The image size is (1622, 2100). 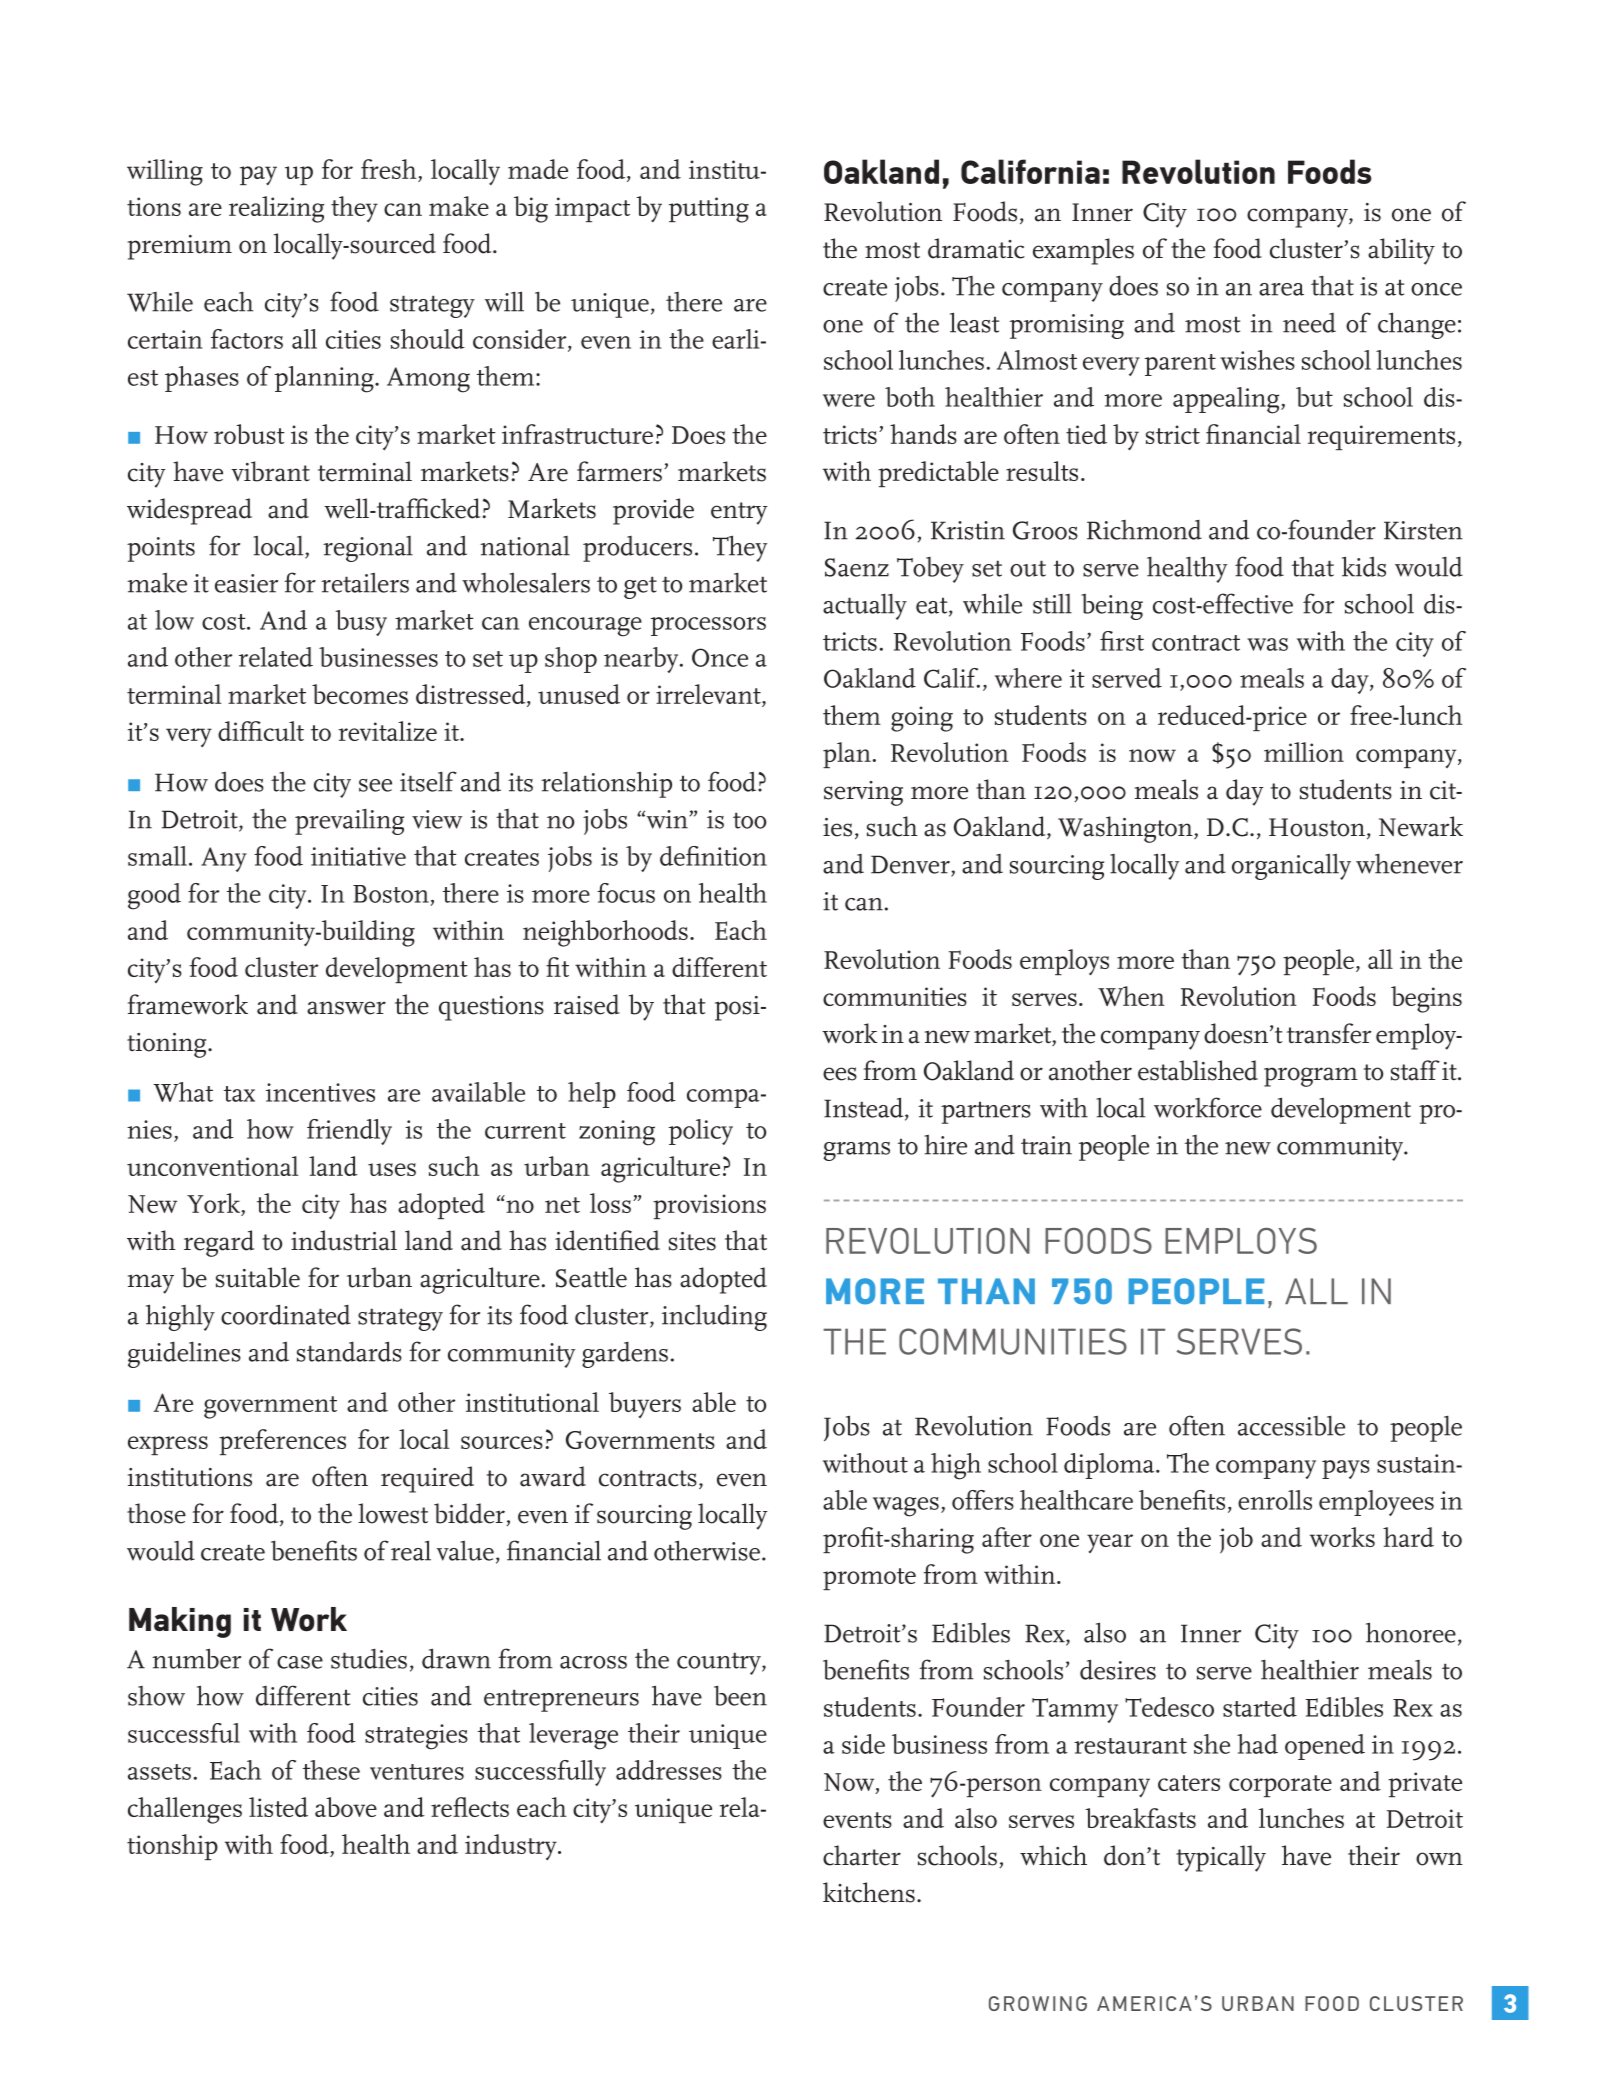 I want to click on listed, so click(x=278, y=1807).
